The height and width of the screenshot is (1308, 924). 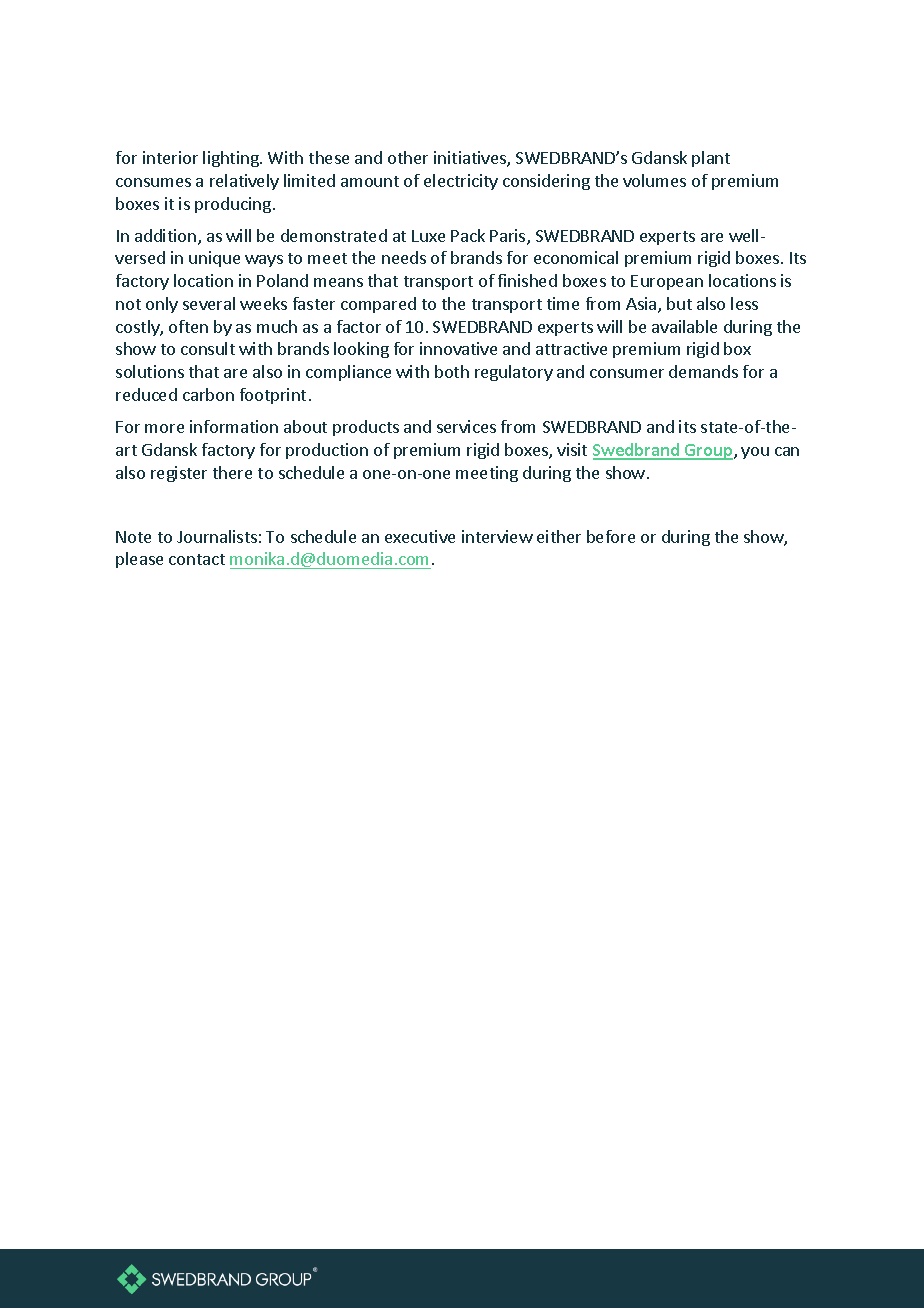 What do you see at coordinates (709, 452) in the screenshot?
I see `Group` at bounding box center [709, 452].
